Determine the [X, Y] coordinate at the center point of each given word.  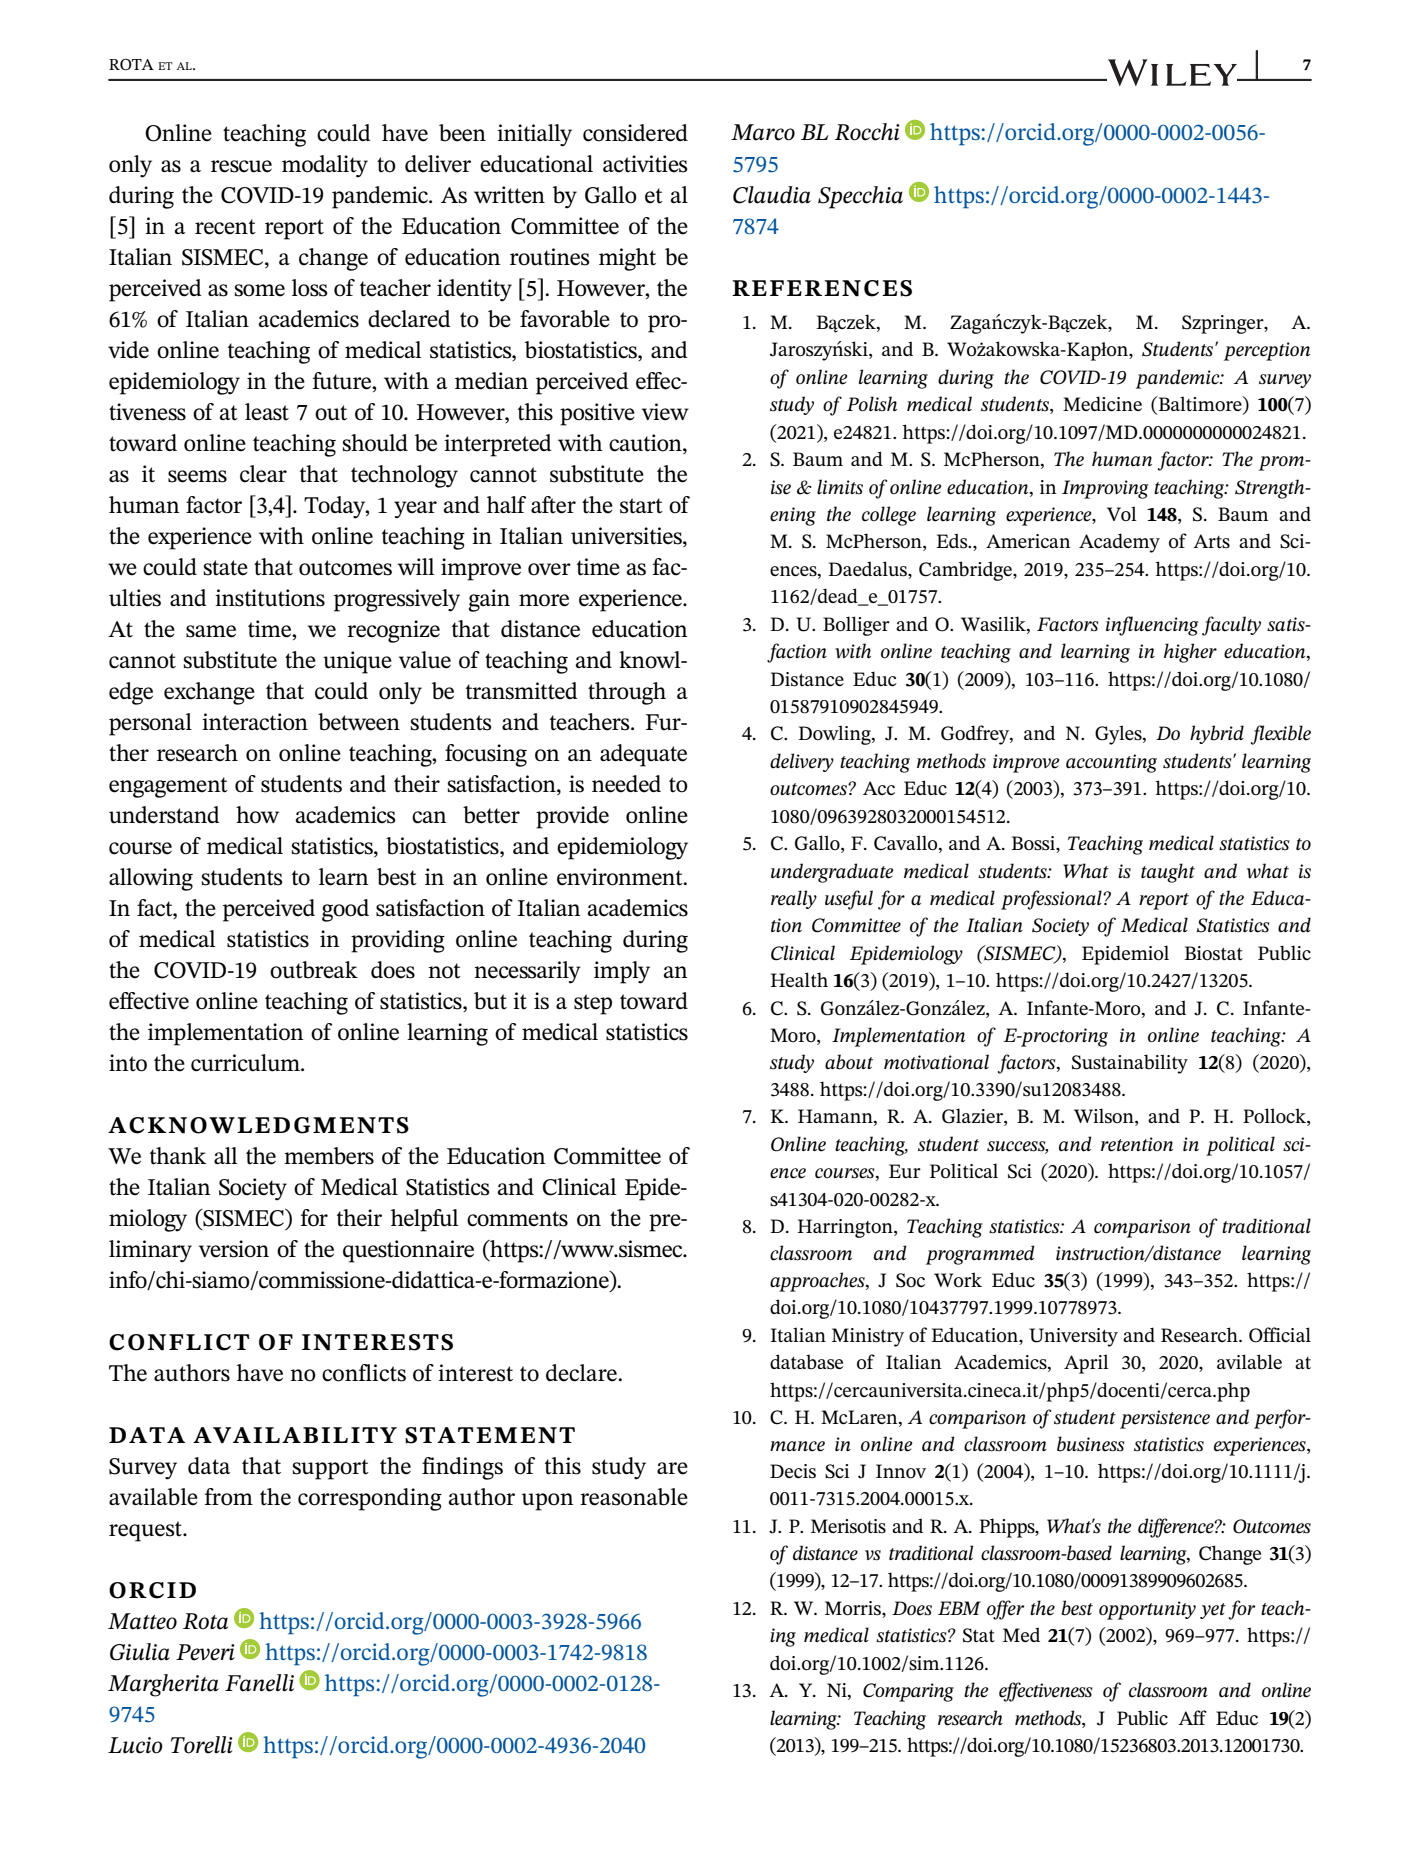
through [627, 693]
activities [645, 164]
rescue [241, 166]
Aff [1192, 1717]
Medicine [1102, 404]
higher [1190, 653]
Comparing [908, 1692]
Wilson [1105, 1117]
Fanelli [259, 1683]
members [329, 1156]
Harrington [846, 1228]
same [211, 631]
